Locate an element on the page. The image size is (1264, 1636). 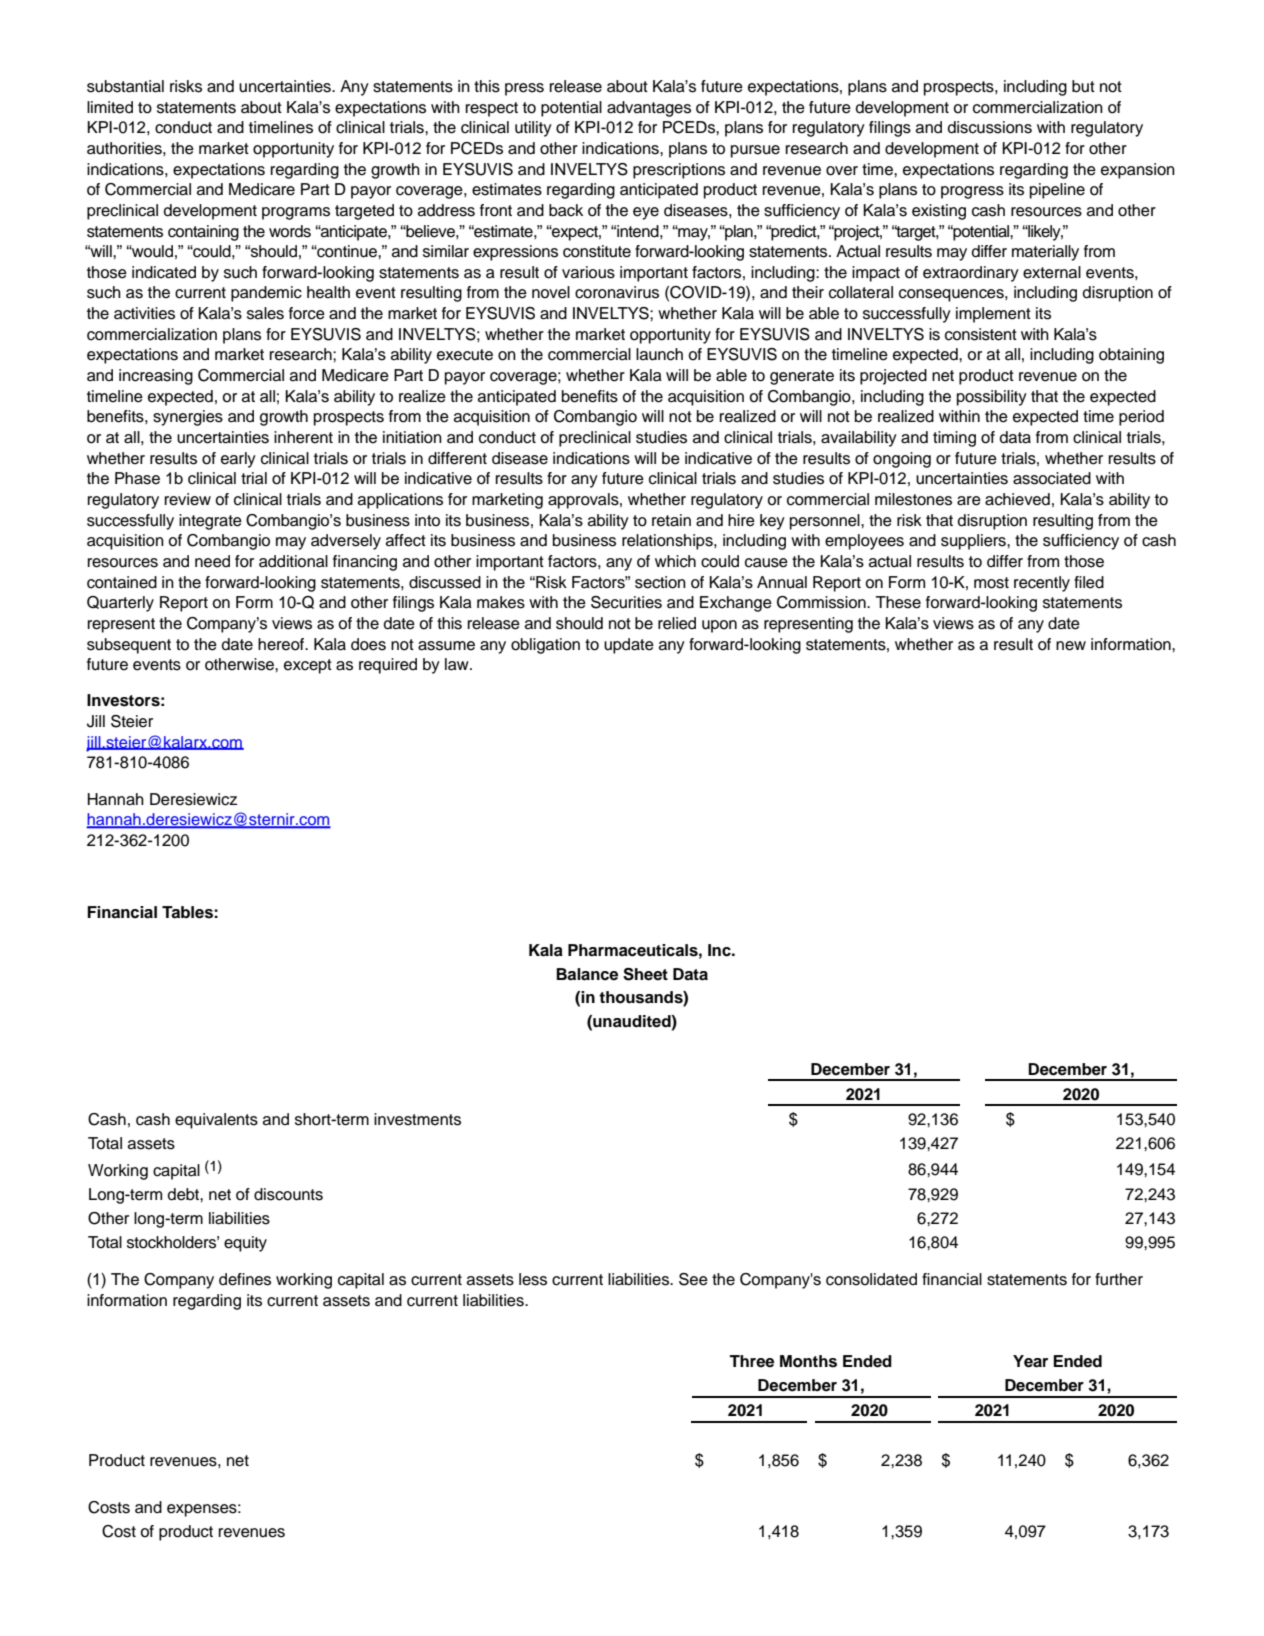
except is located at coordinates (308, 666).
